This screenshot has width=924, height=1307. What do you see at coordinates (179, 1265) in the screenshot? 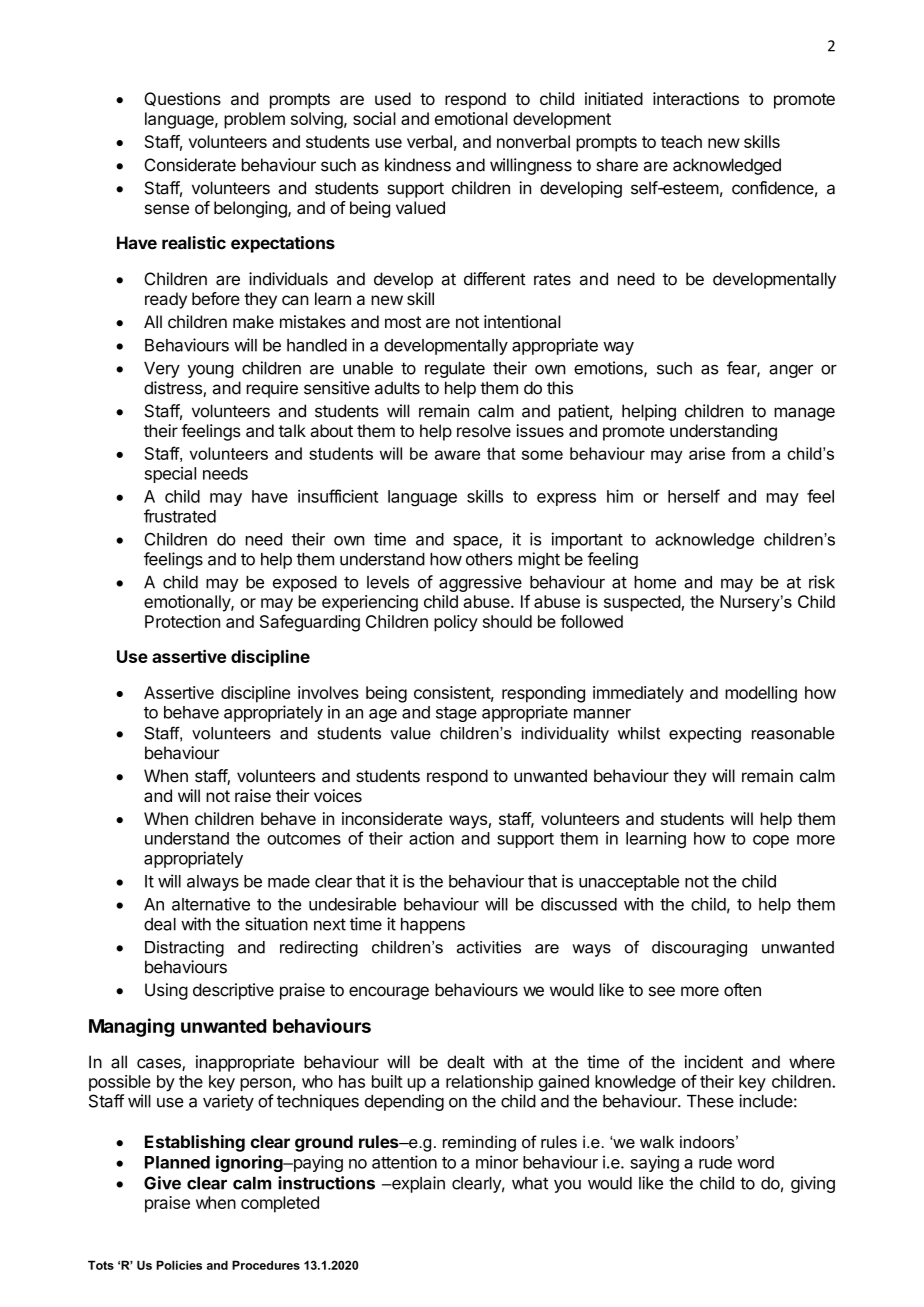
I see `Policies` at bounding box center [179, 1265].
